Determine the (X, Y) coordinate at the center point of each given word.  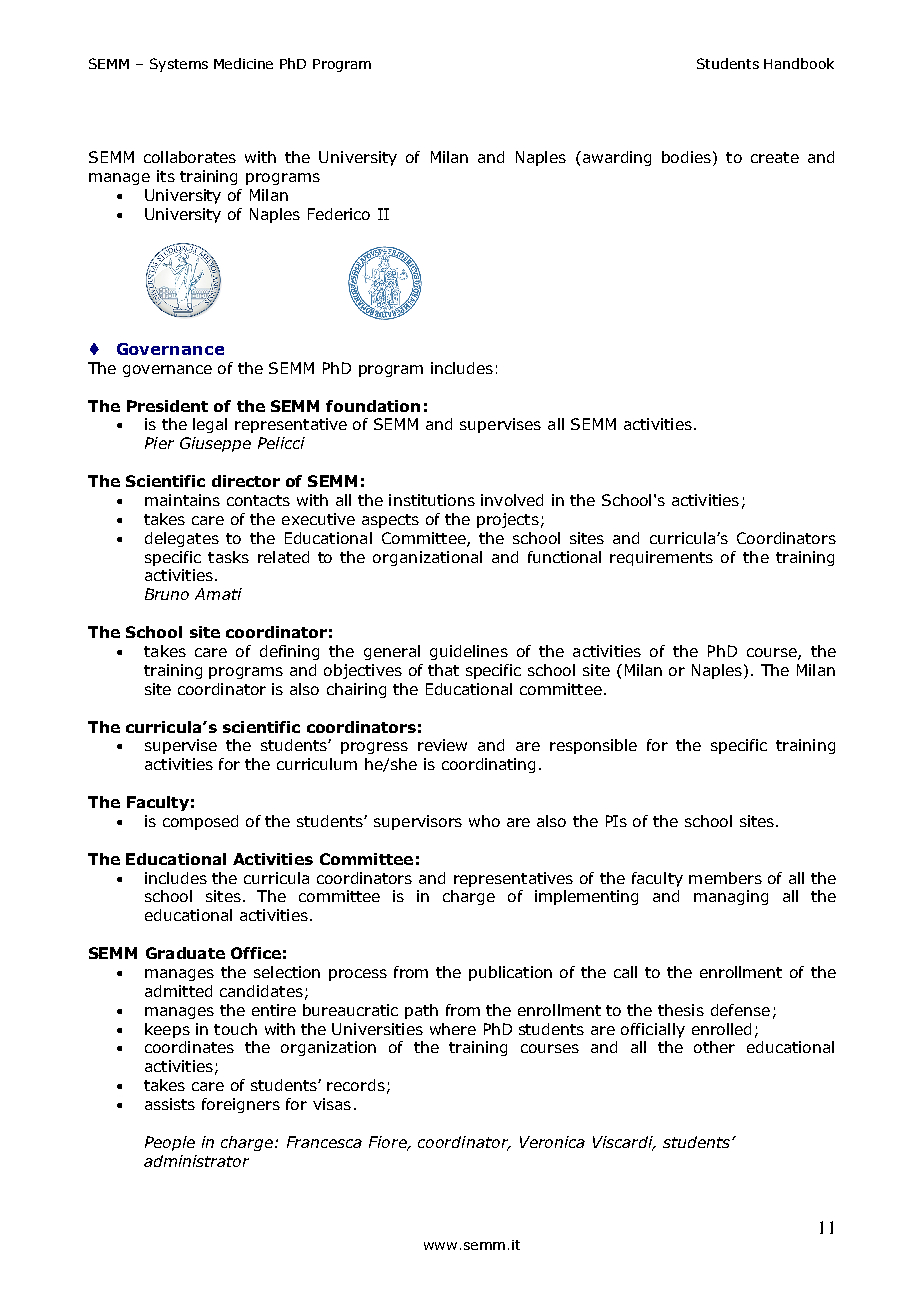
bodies (686, 157)
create (775, 157)
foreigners (241, 1105)
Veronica (552, 1142)
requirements (661, 558)
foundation (373, 406)
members (725, 878)
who (484, 821)
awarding (615, 158)
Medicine (243, 63)
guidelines (469, 652)
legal (210, 425)
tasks (228, 557)
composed (200, 822)
